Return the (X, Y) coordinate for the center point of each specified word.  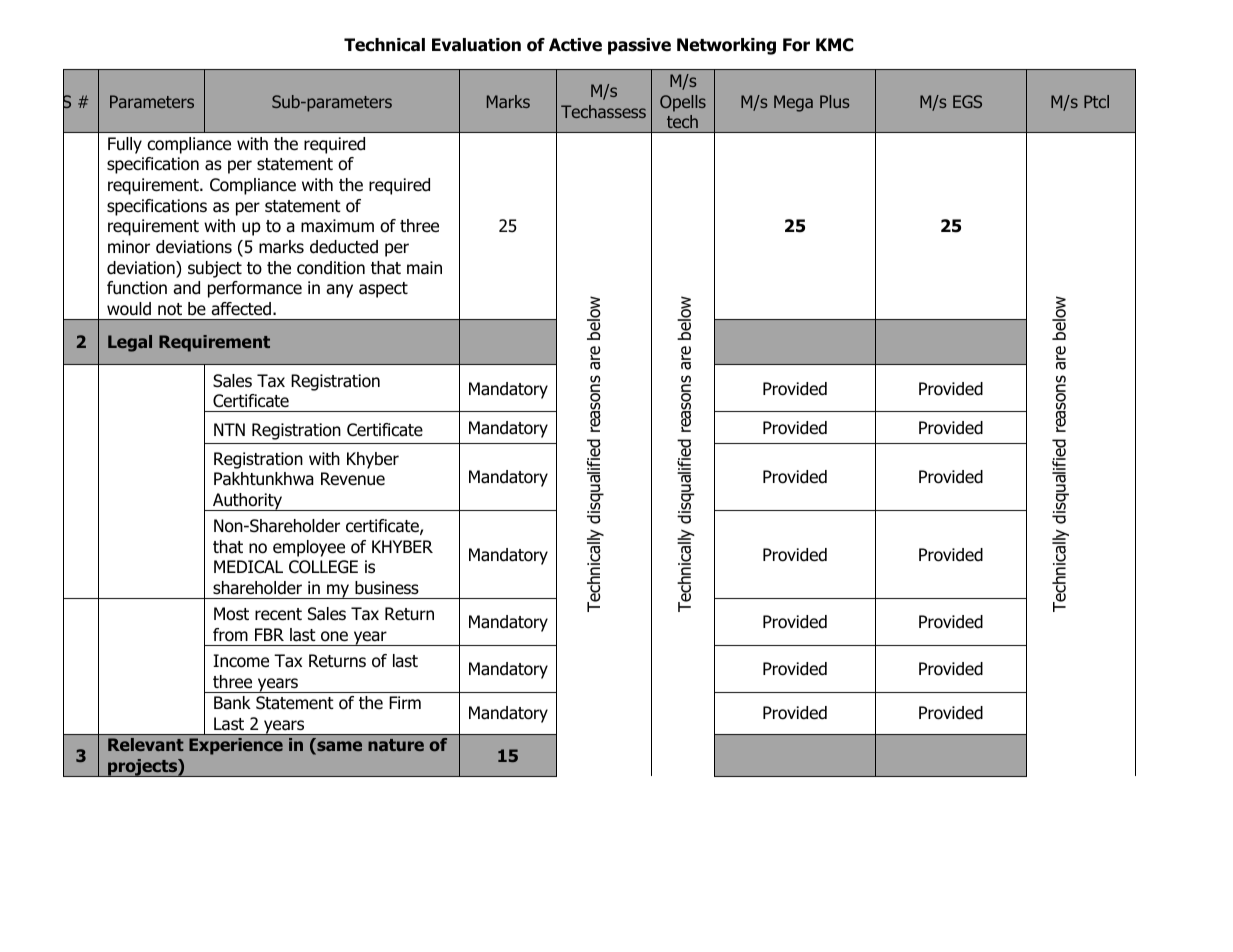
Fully (125, 145)
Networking (726, 46)
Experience (236, 746)
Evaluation (476, 45)
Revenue (353, 479)
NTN (229, 429)
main (424, 268)
